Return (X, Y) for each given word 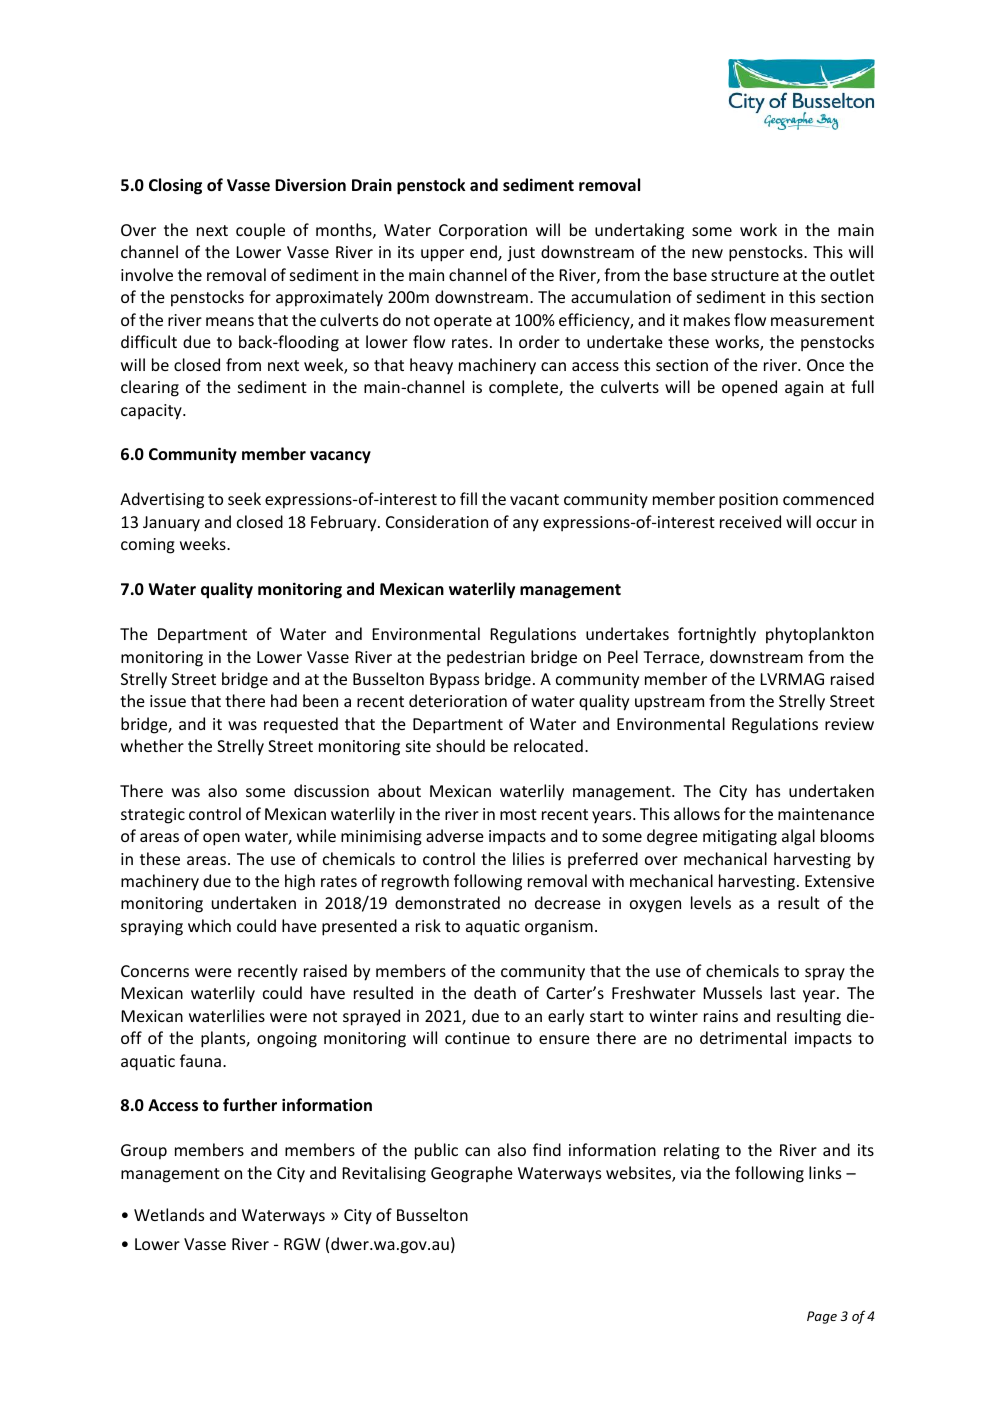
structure (745, 275)
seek (244, 498)
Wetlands (169, 1214)
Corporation (483, 232)
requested (301, 725)
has (768, 790)
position (748, 501)
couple (260, 231)
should (460, 745)
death (495, 992)
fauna (200, 1060)
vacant (534, 499)
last (783, 992)
